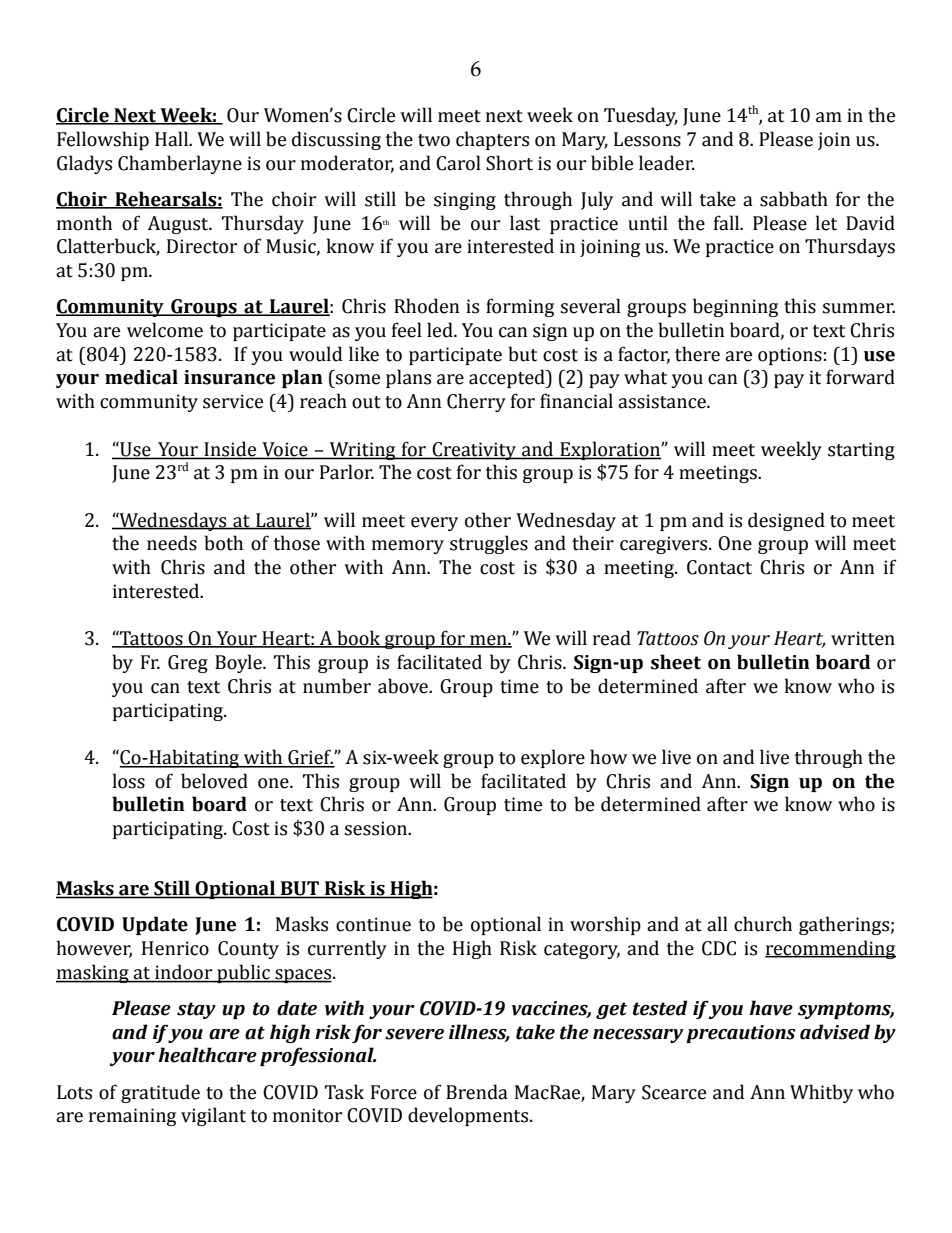 The width and height of the screenshot is (952, 1233). Describe the element at coordinates (160, 1093) in the screenshot. I see `gratitude` at that location.
